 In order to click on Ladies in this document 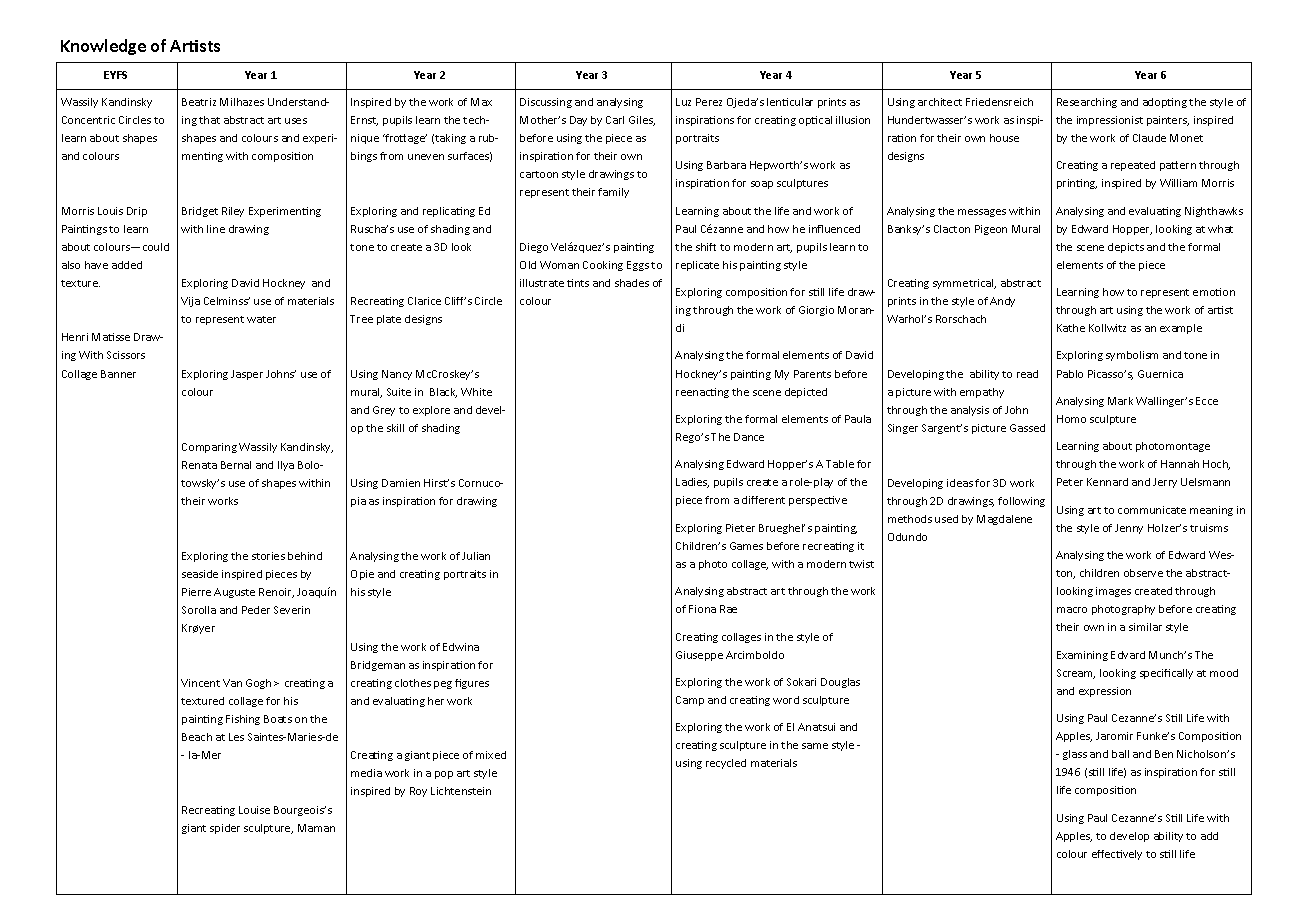, I will do `click(692, 483)`.
